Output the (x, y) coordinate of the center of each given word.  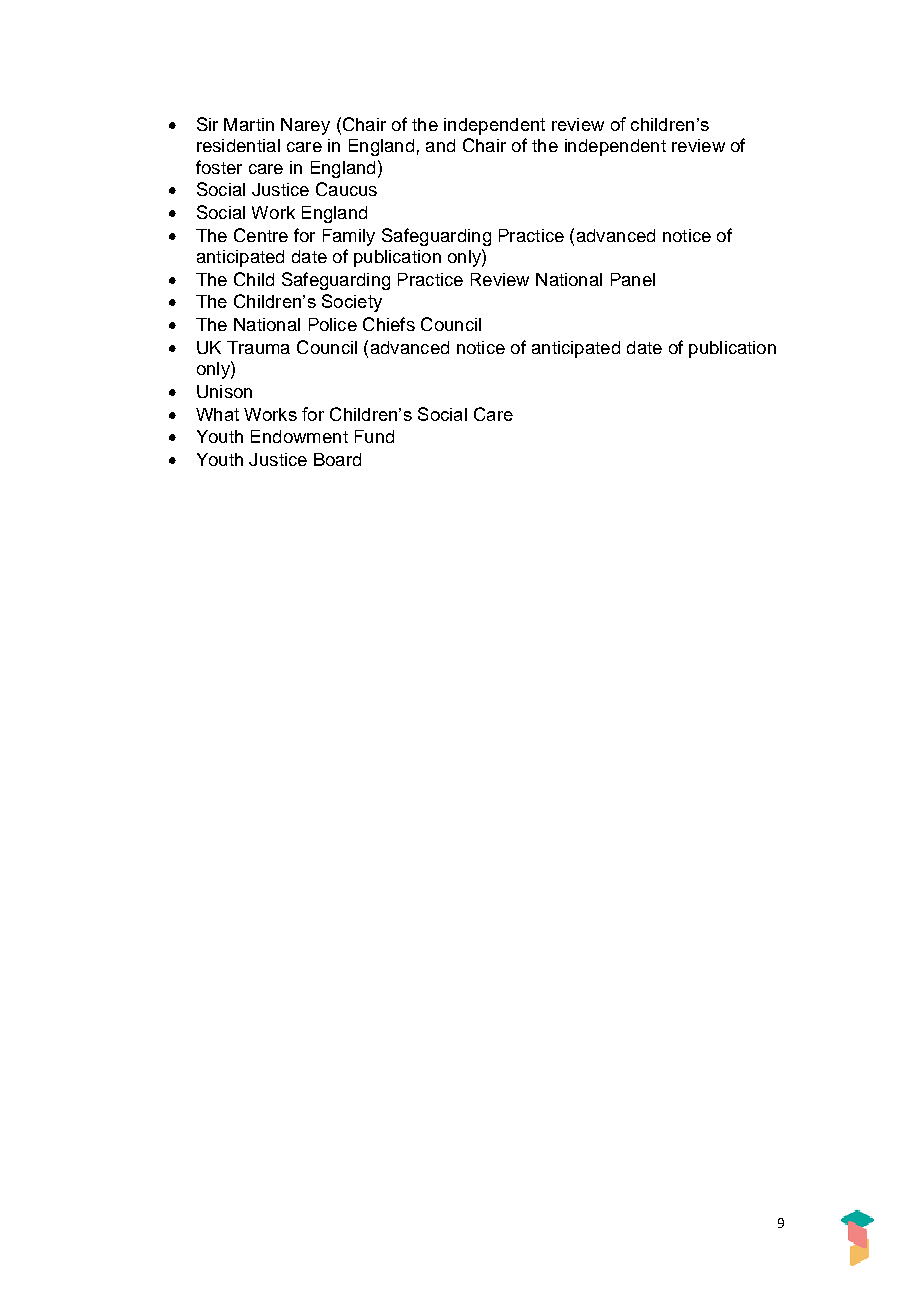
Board (337, 459)
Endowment (299, 436)
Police (333, 324)
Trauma (258, 347)
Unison (224, 391)
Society (352, 303)
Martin (249, 124)
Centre (261, 235)
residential (238, 145)
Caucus (346, 189)
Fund (374, 436)
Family (349, 237)
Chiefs (389, 324)
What (217, 414)
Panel (633, 279)
